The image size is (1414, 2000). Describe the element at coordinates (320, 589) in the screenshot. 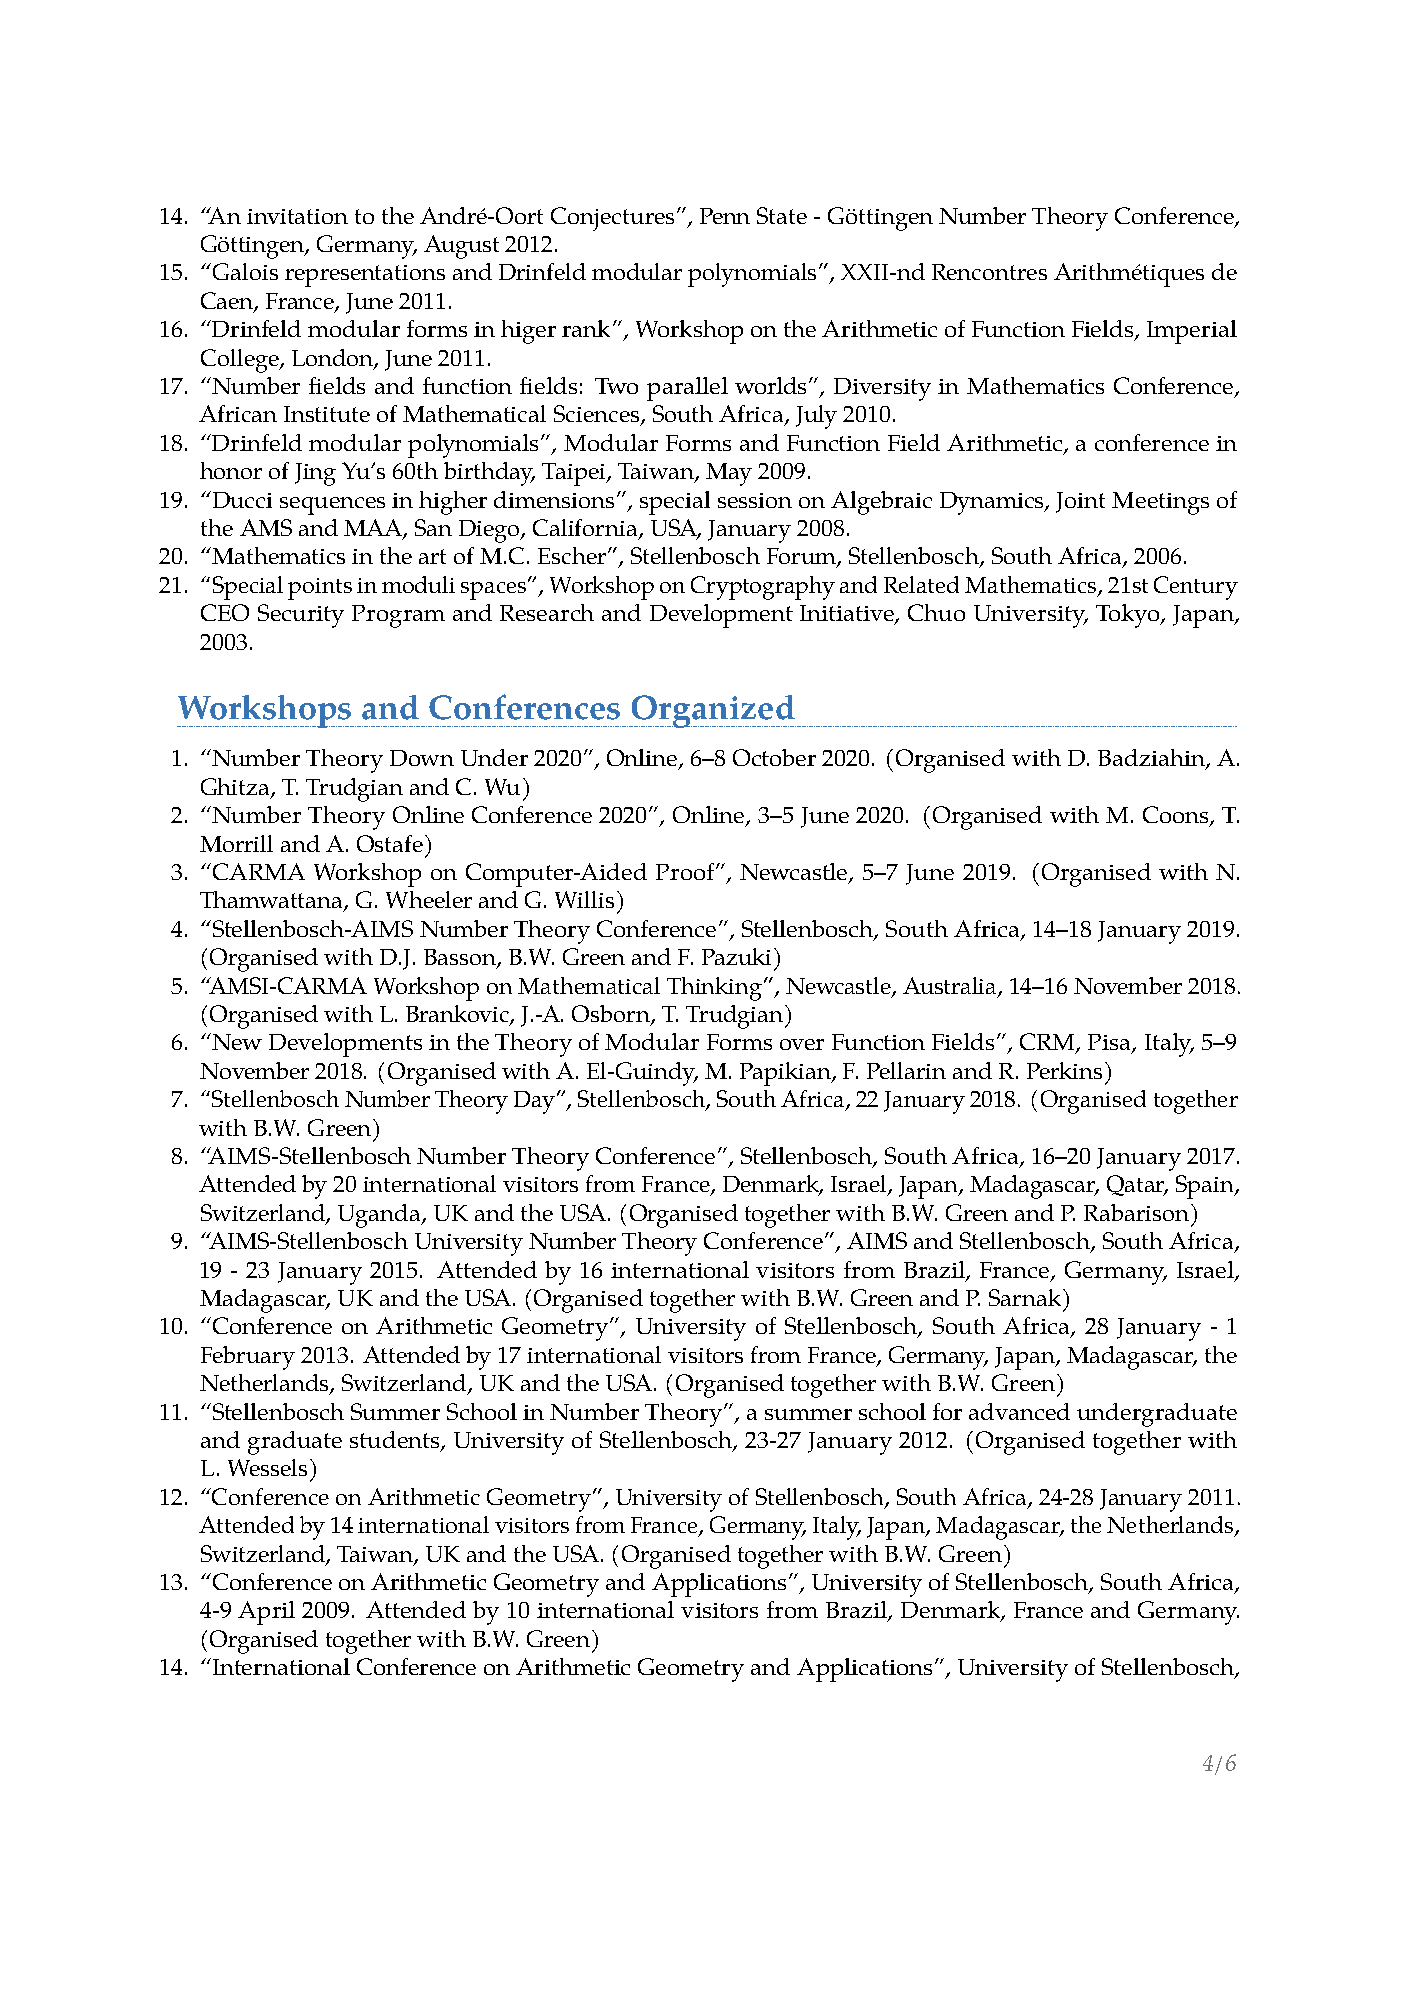

I see `points` at that location.
